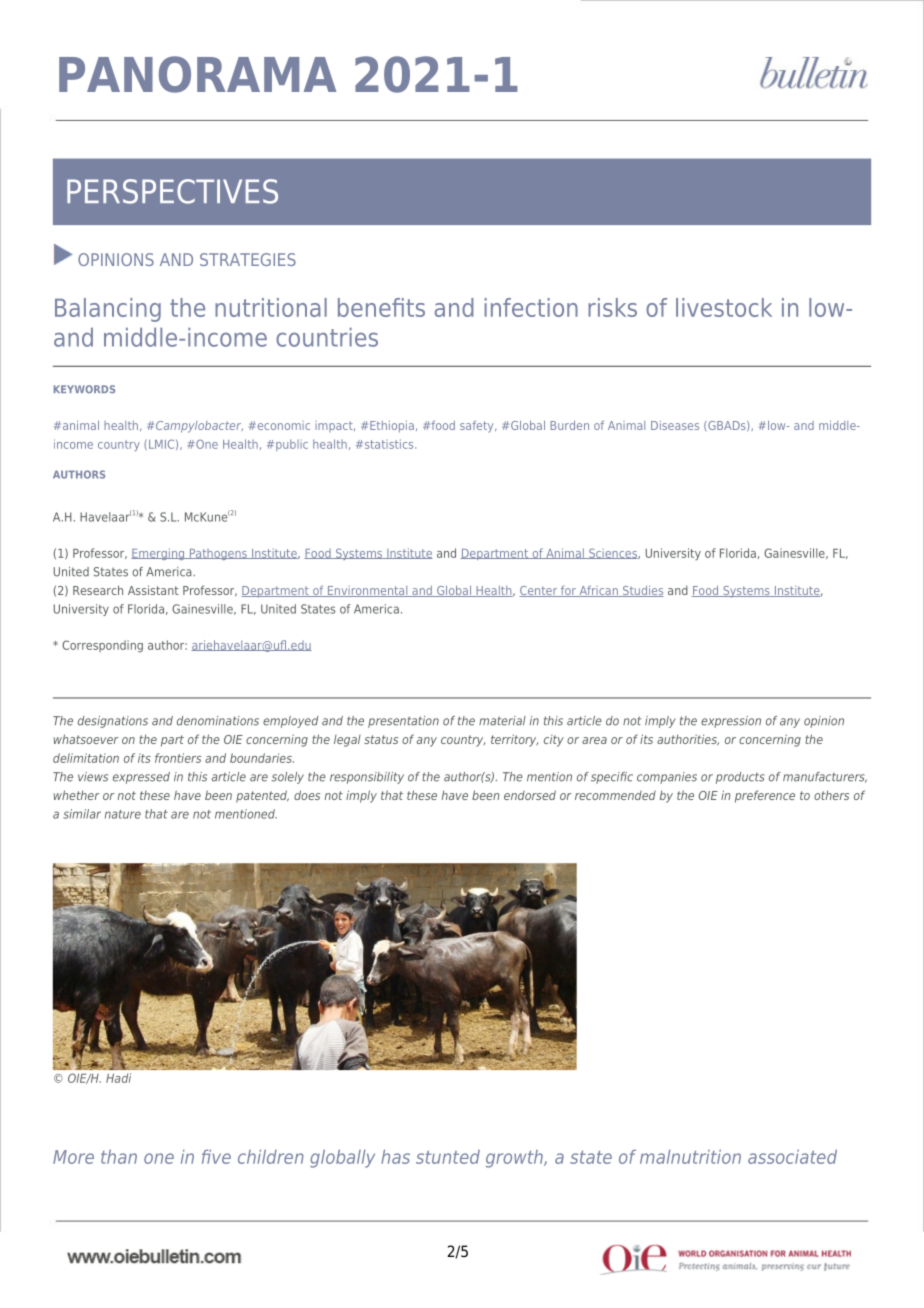 The height and width of the document is (1308, 924). I want to click on Studies, so click(642, 591).
